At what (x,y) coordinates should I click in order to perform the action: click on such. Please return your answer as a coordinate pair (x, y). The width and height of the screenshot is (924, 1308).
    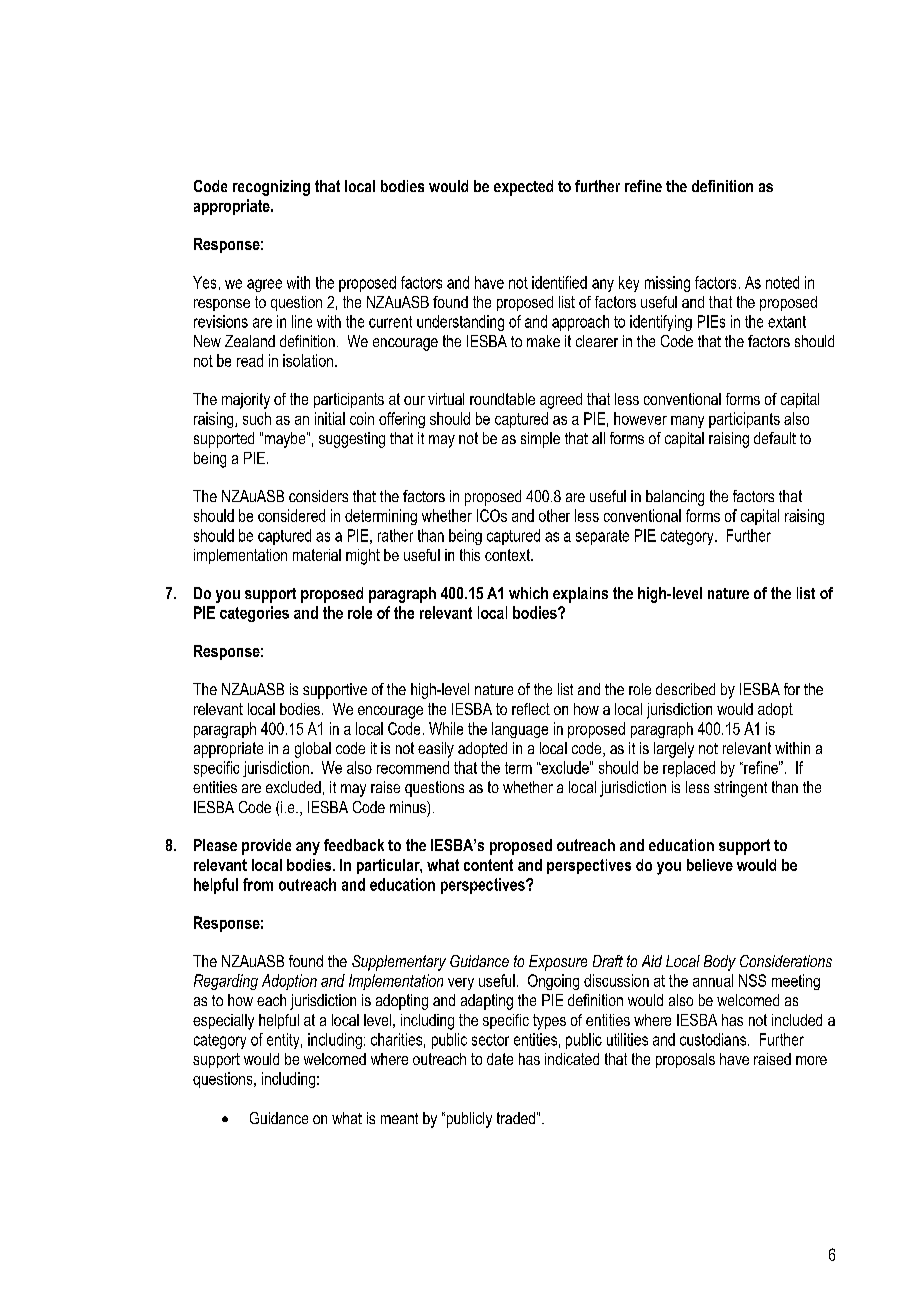
    Looking at the image, I should click on (257, 418).
